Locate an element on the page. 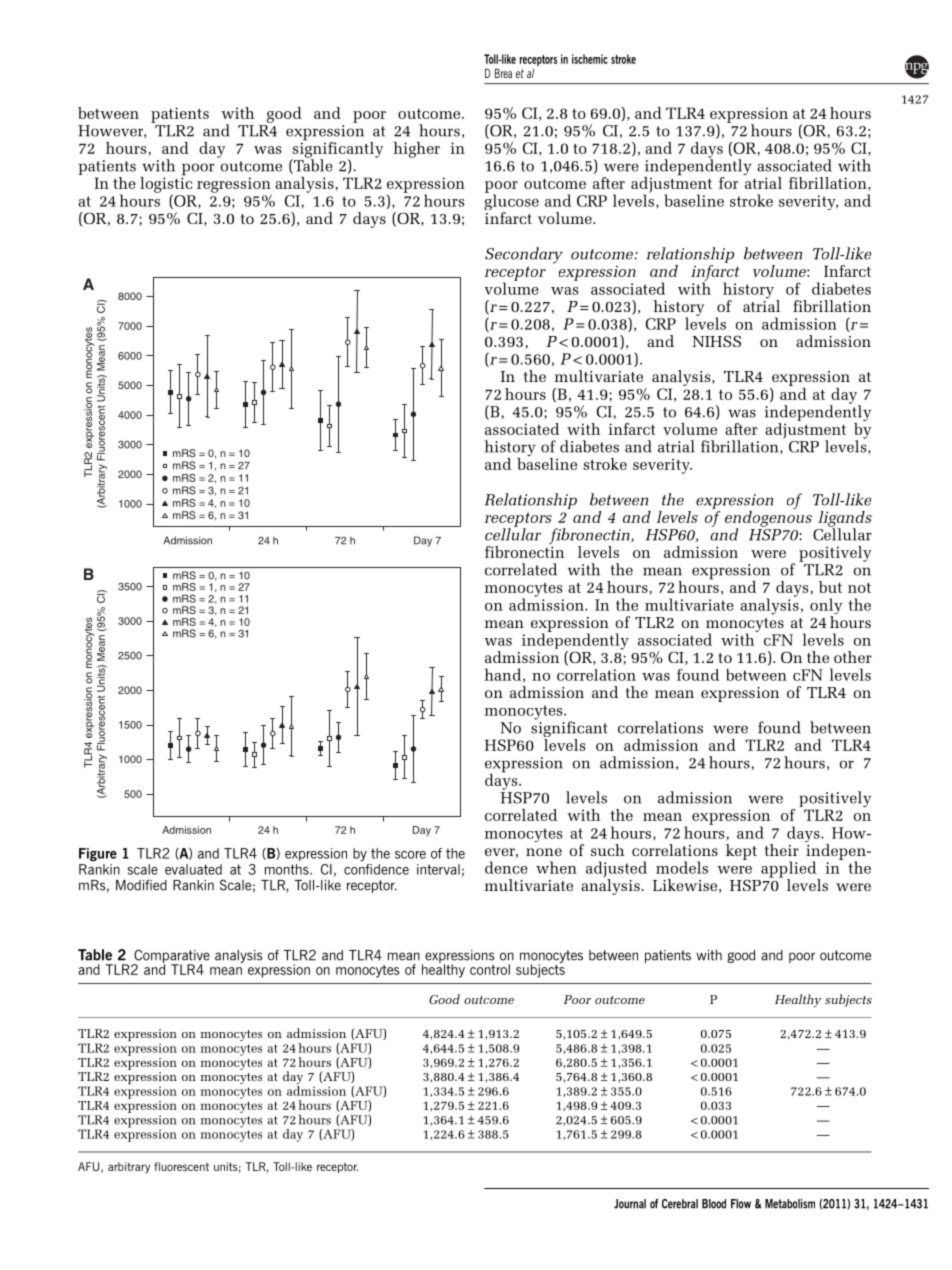 The height and width of the page is (1270, 952). Journal is located at coordinates (630, 1204).
